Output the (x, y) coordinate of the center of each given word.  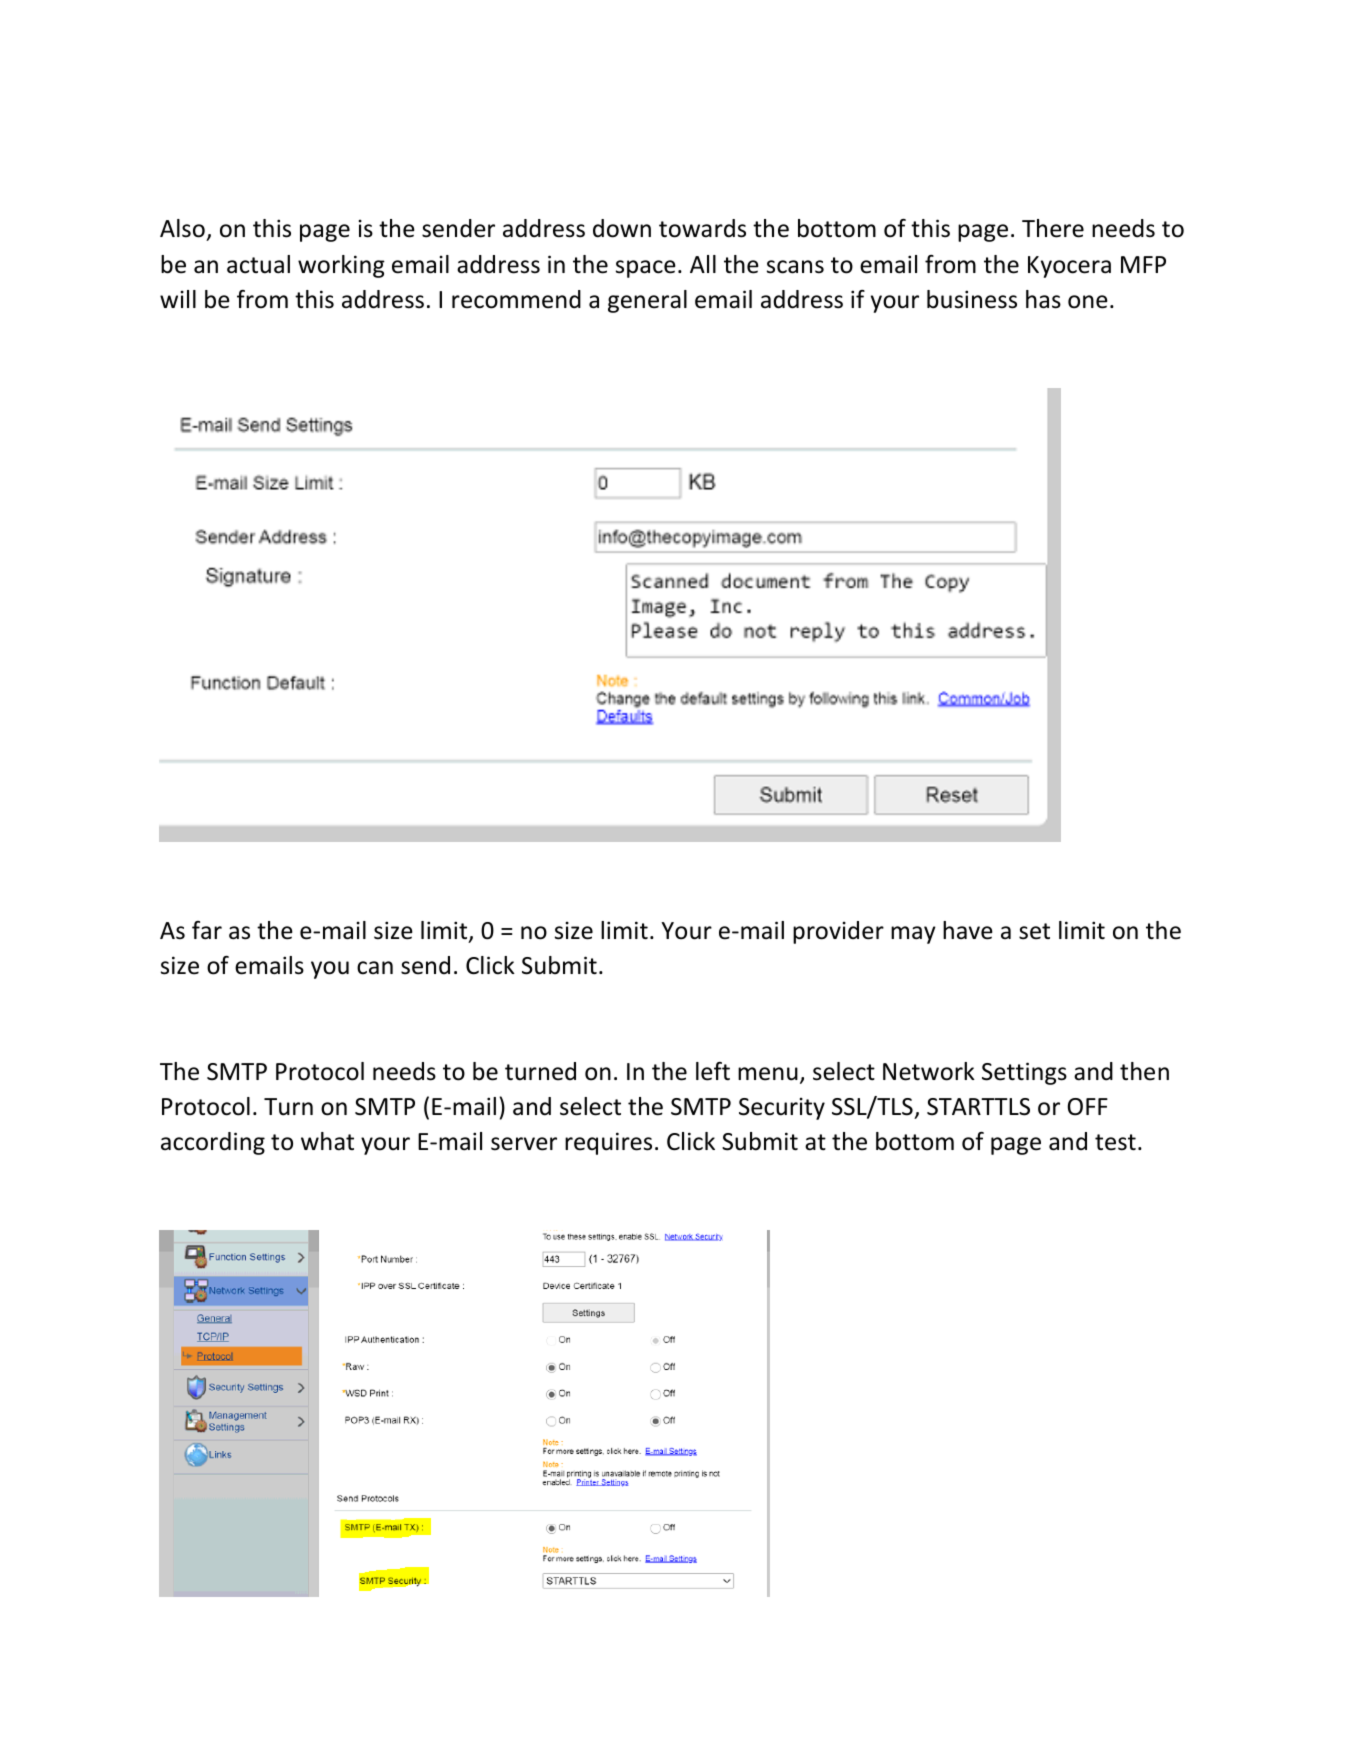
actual (258, 264)
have (968, 930)
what (327, 1141)
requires (608, 1143)
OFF (1088, 1107)
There (1053, 228)
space (646, 269)
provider (838, 932)
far (207, 930)
